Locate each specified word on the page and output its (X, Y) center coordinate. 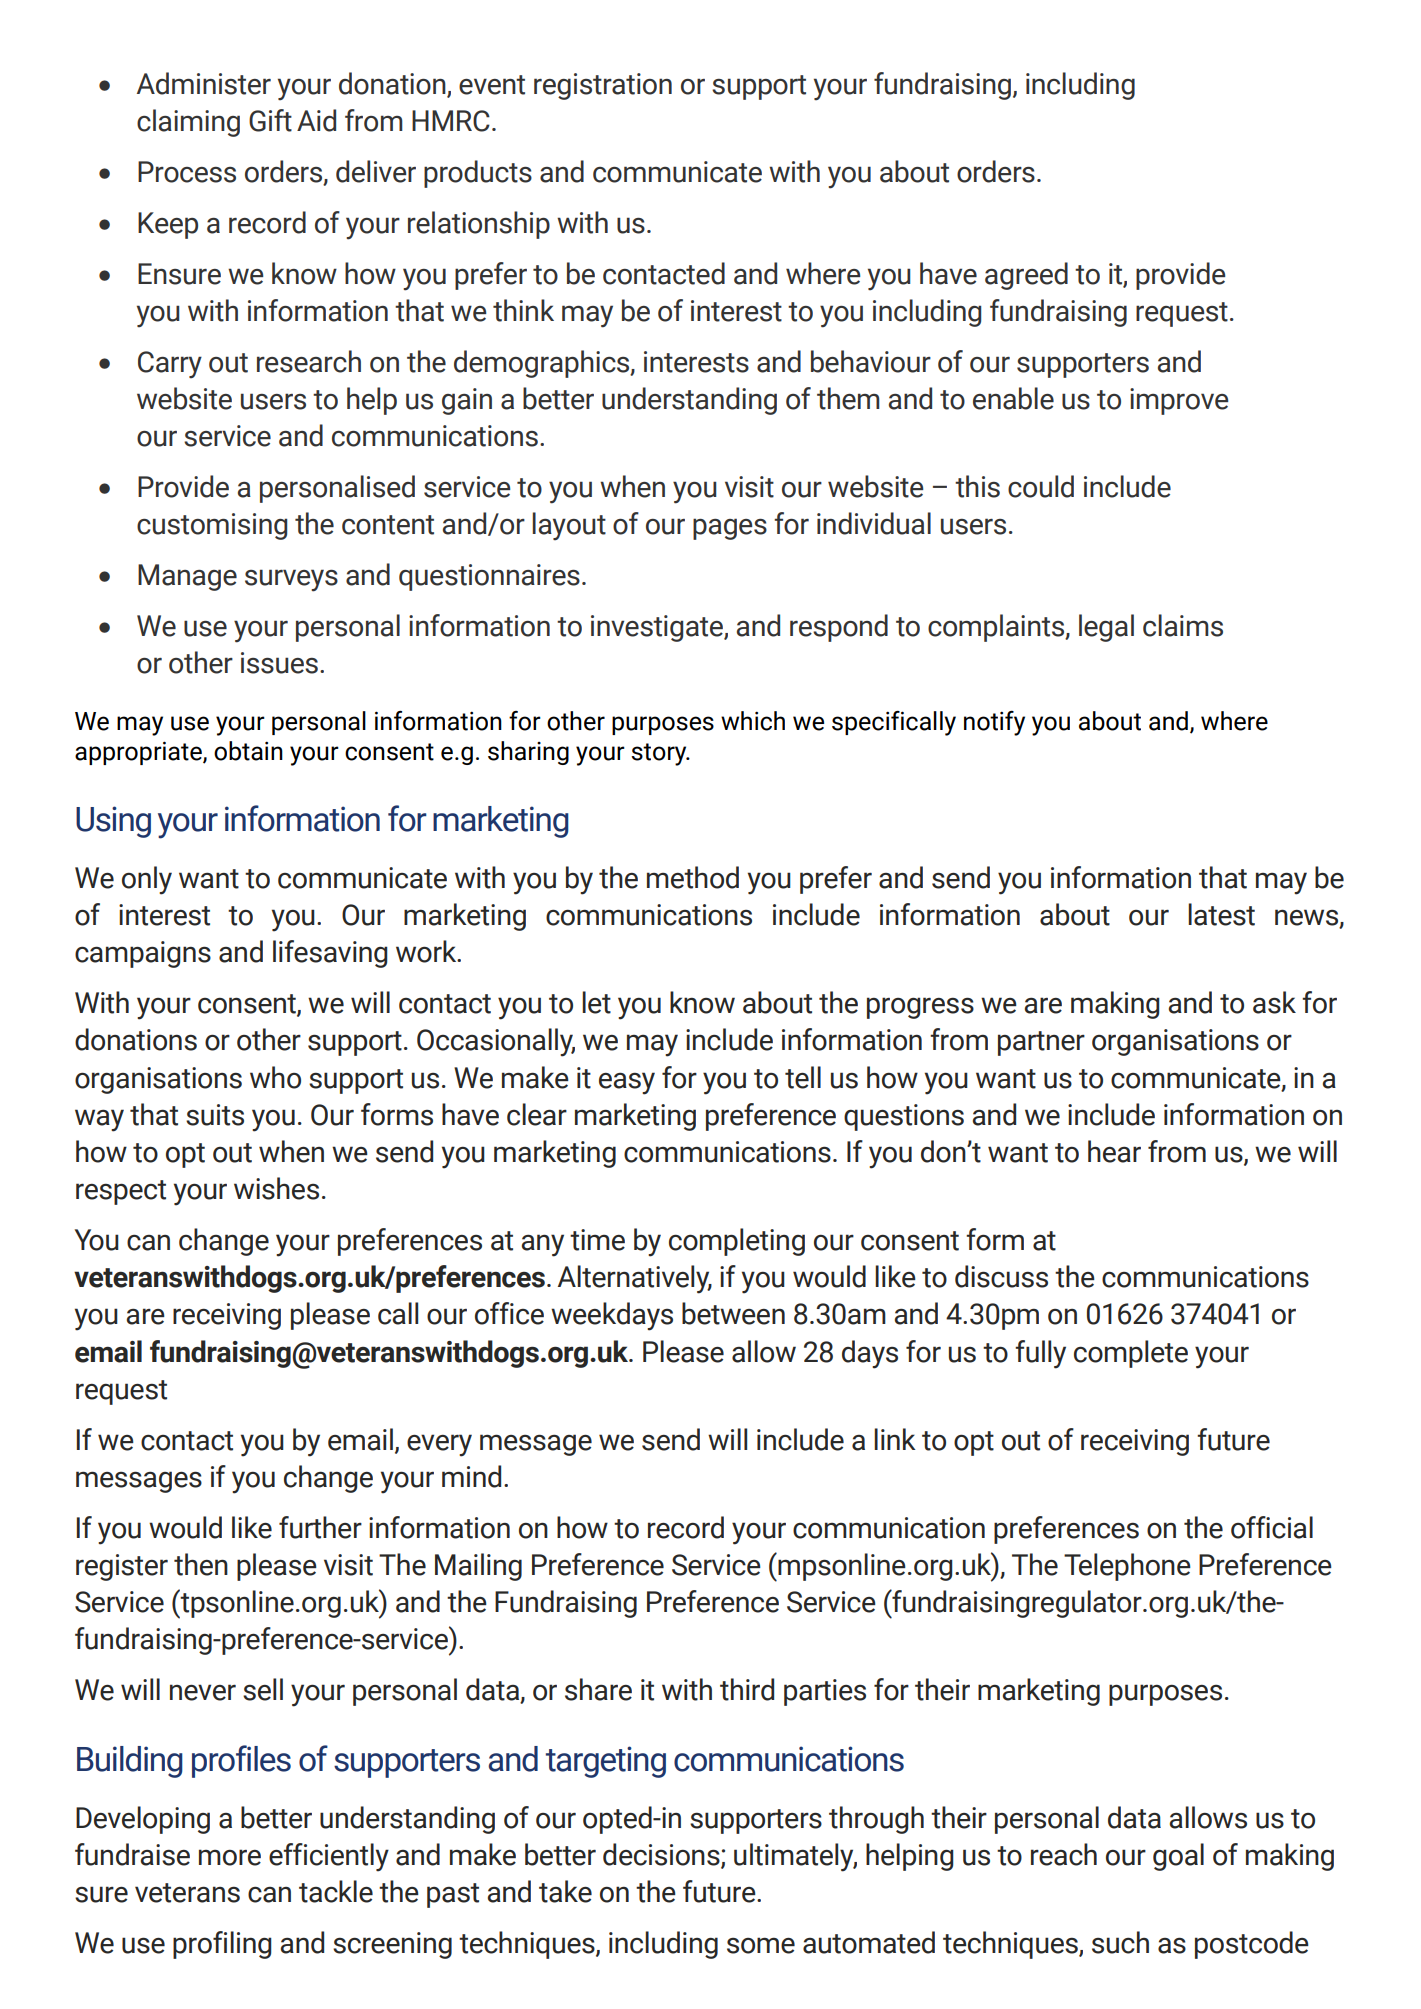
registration (603, 86)
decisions (662, 1855)
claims (1183, 625)
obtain (248, 751)
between (733, 1313)
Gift (270, 120)
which (753, 721)
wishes (276, 1188)
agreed (1026, 276)
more (230, 1857)
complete (1131, 1354)
